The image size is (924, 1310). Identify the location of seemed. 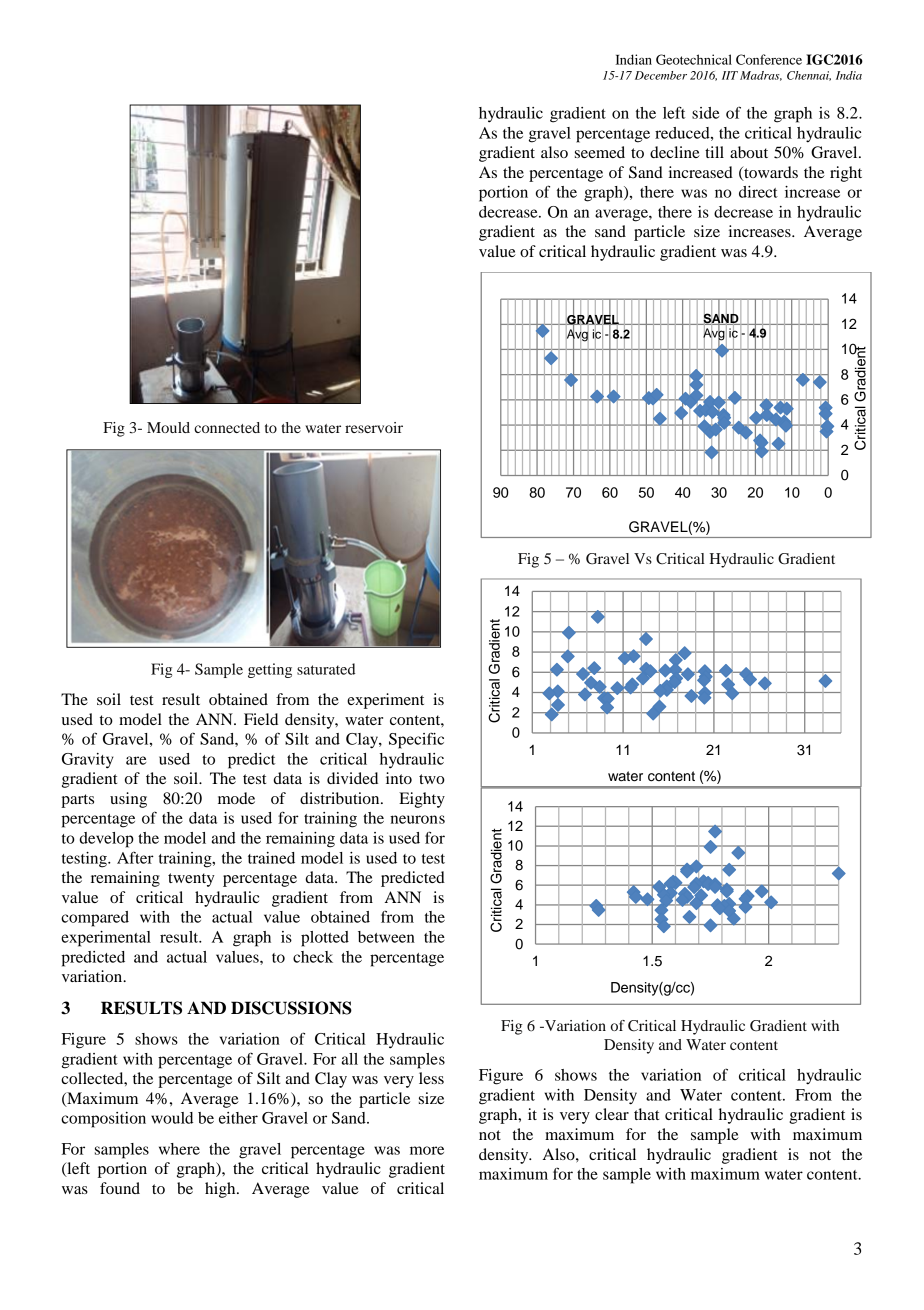
(600, 152).
